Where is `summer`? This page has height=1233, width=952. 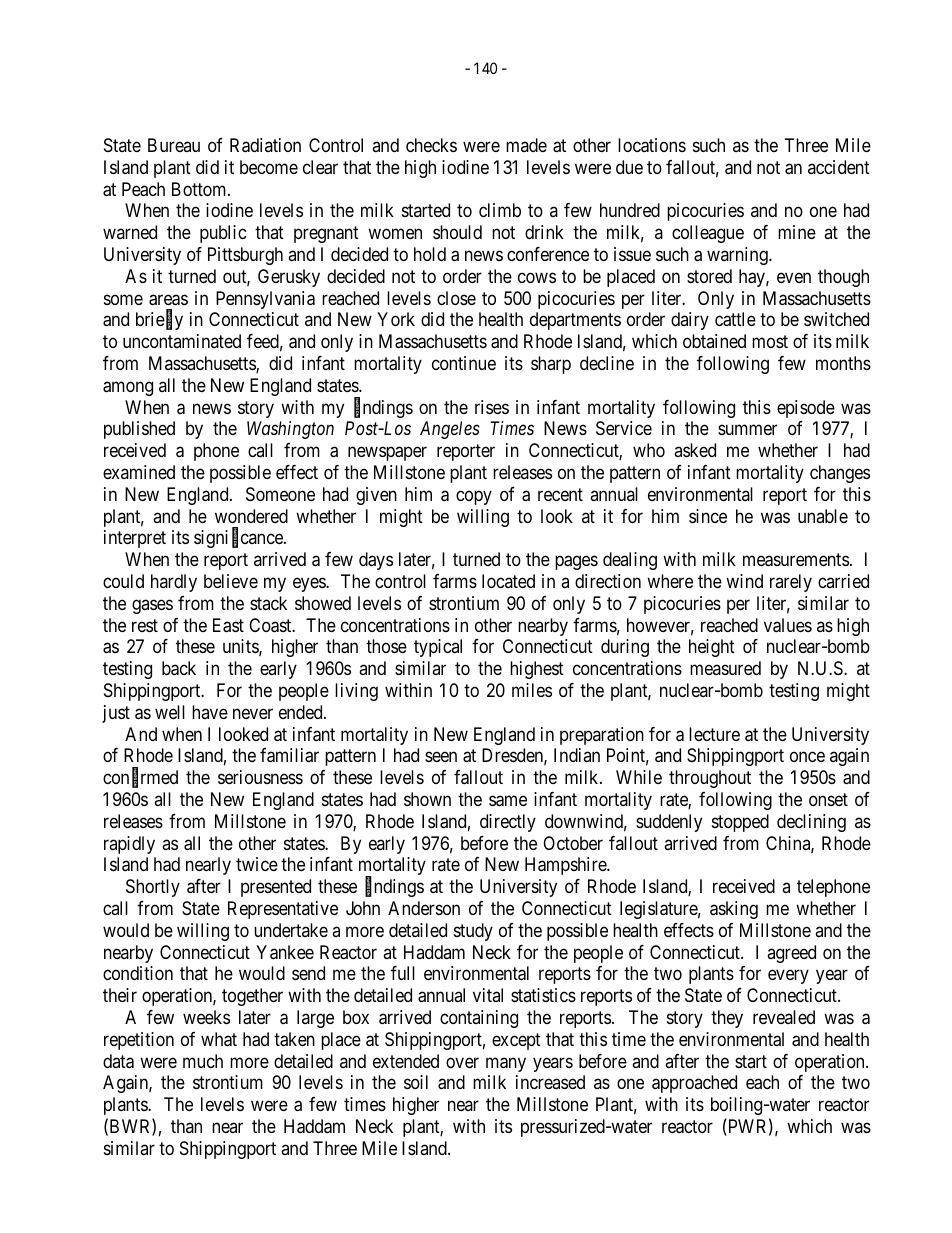
summer is located at coordinates (747, 430).
